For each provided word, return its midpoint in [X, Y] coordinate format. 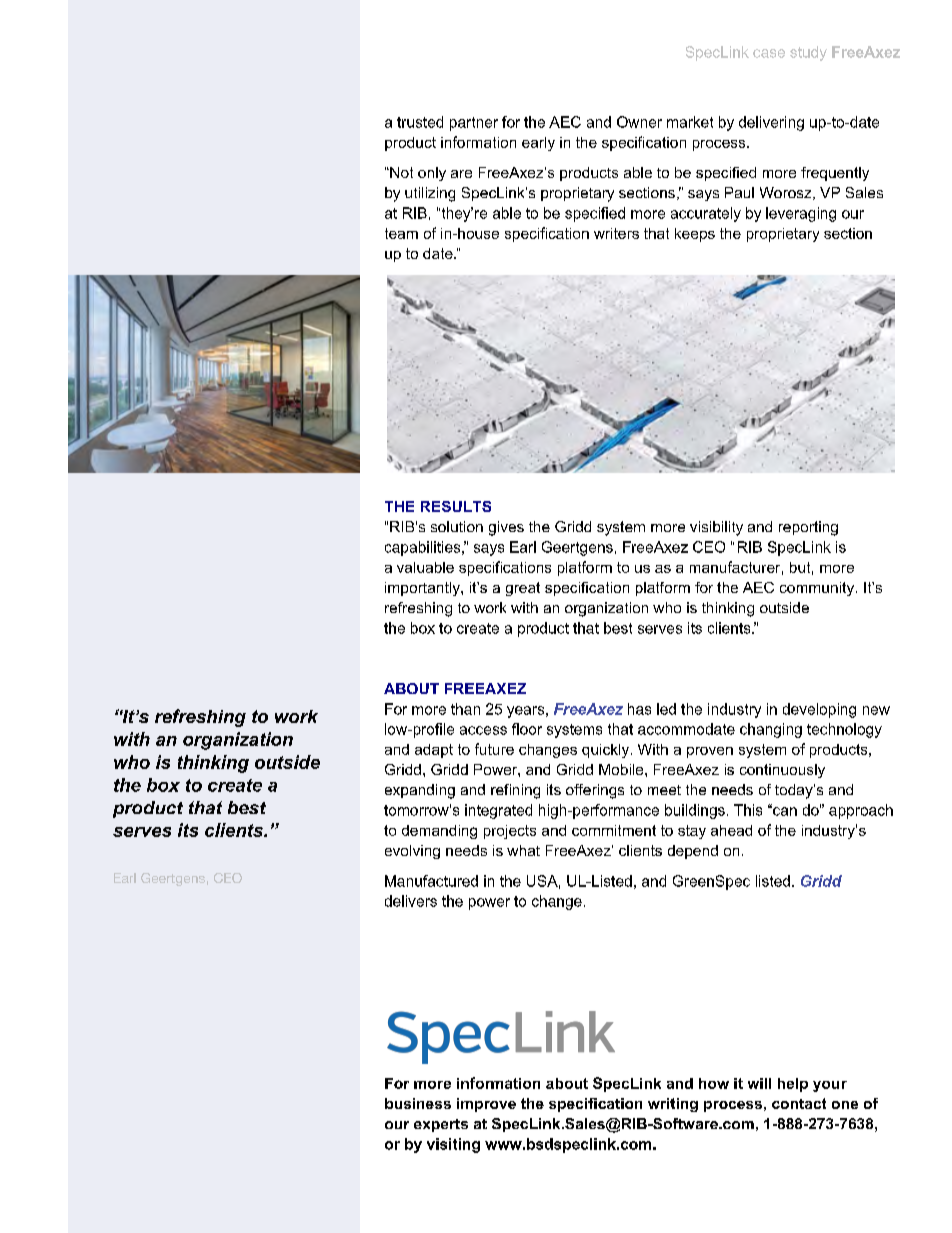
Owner [639, 122]
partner [474, 124]
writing [673, 1105]
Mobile [622, 769]
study [808, 53]
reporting [808, 528]
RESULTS [456, 506]
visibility [716, 528]
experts [441, 1125]
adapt [434, 751]
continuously [782, 771]
